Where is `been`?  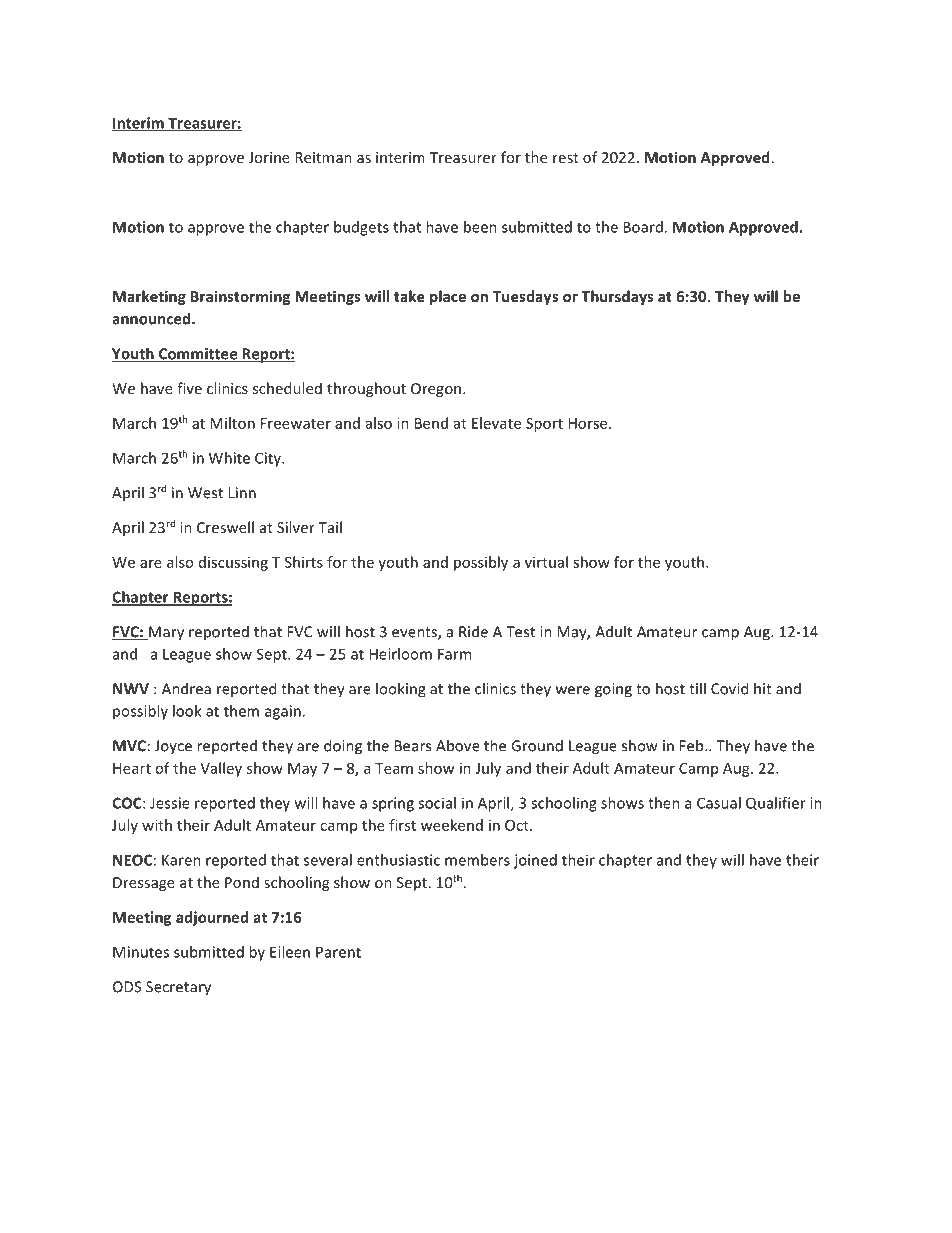
been is located at coordinates (480, 227).
